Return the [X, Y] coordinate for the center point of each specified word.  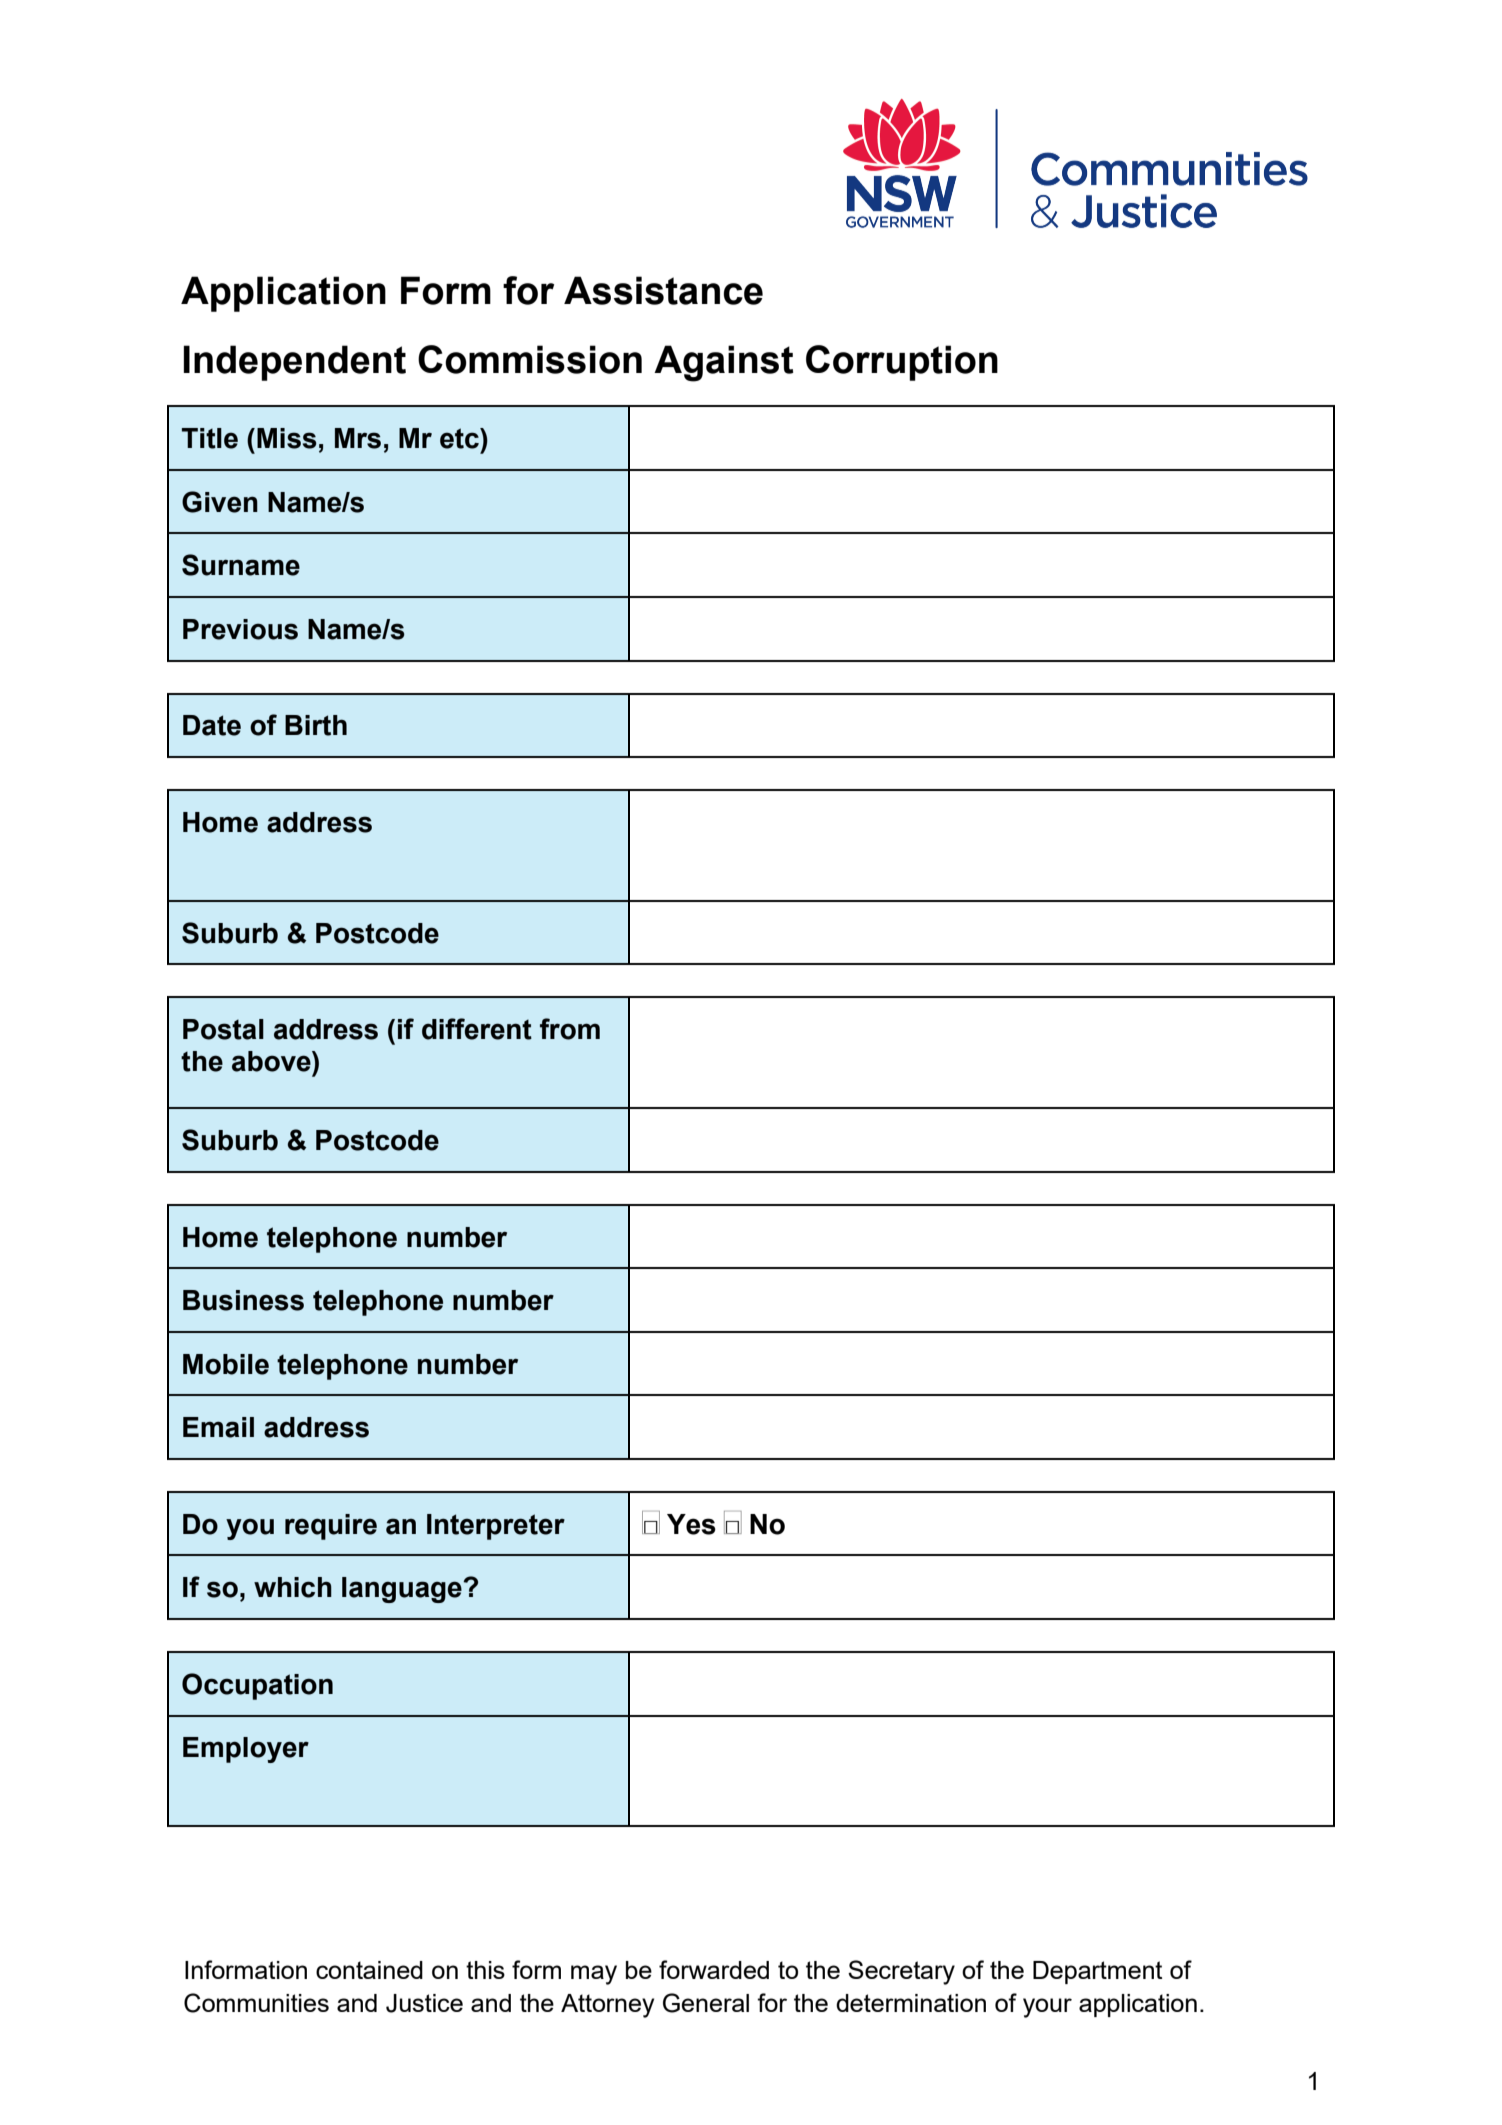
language [403, 1590]
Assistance [663, 290]
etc [460, 438]
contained [369, 1970]
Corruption [902, 363]
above [272, 1061]
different [477, 1029]
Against [724, 363]
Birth [316, 725]
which [293, 1587]
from [570, 1029]
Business [243, 1300]
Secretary [901, 1972]
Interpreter [496, 1527]
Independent [294, 363]
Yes [691, 1524]
